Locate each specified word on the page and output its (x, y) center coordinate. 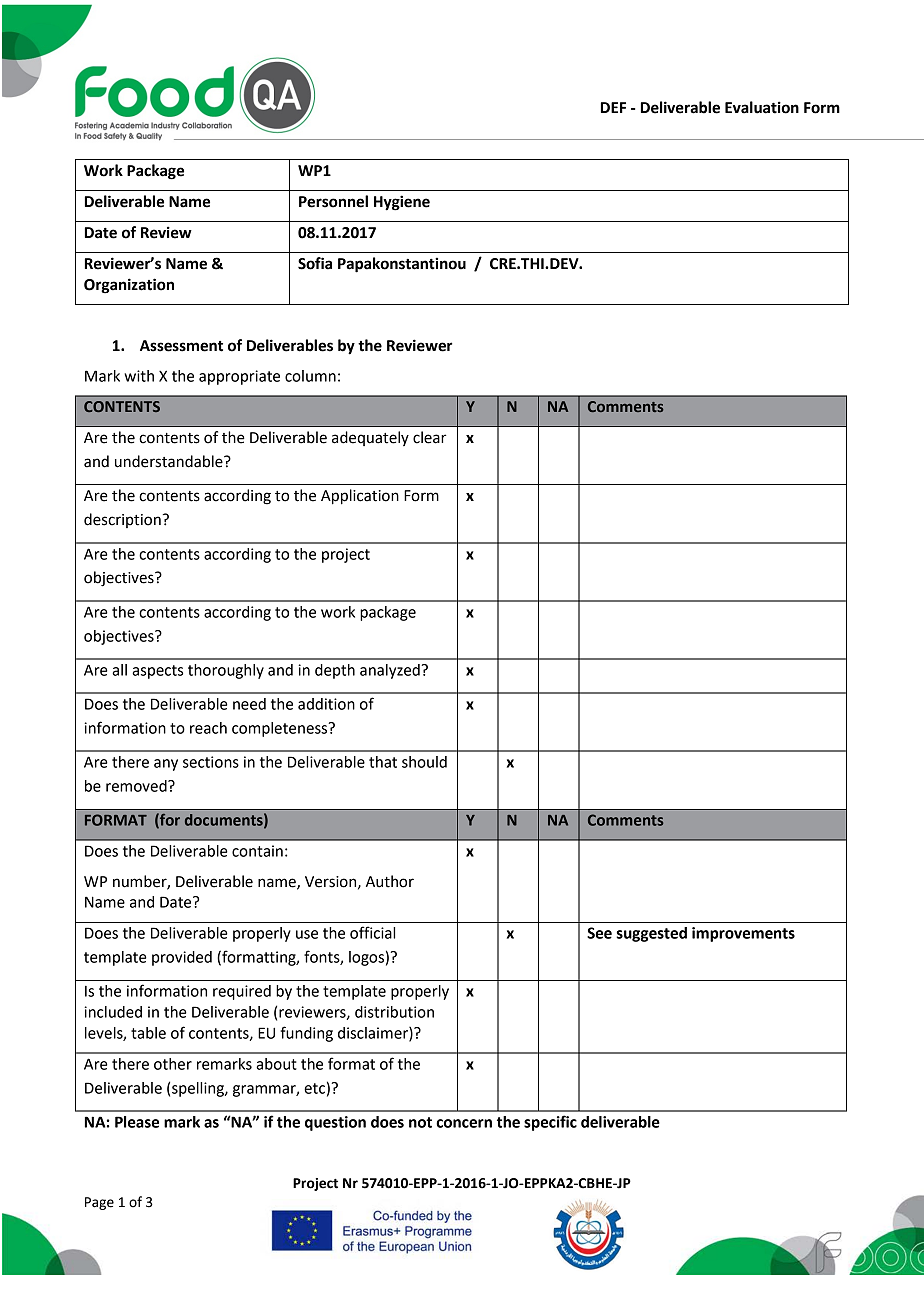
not (420, 1122)
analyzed (390, 671)
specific (550, 1123)
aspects (157, 672)
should (424, 762)
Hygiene (402, 203)
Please (137, 1122)
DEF (613, 107)
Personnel (333, 201)
